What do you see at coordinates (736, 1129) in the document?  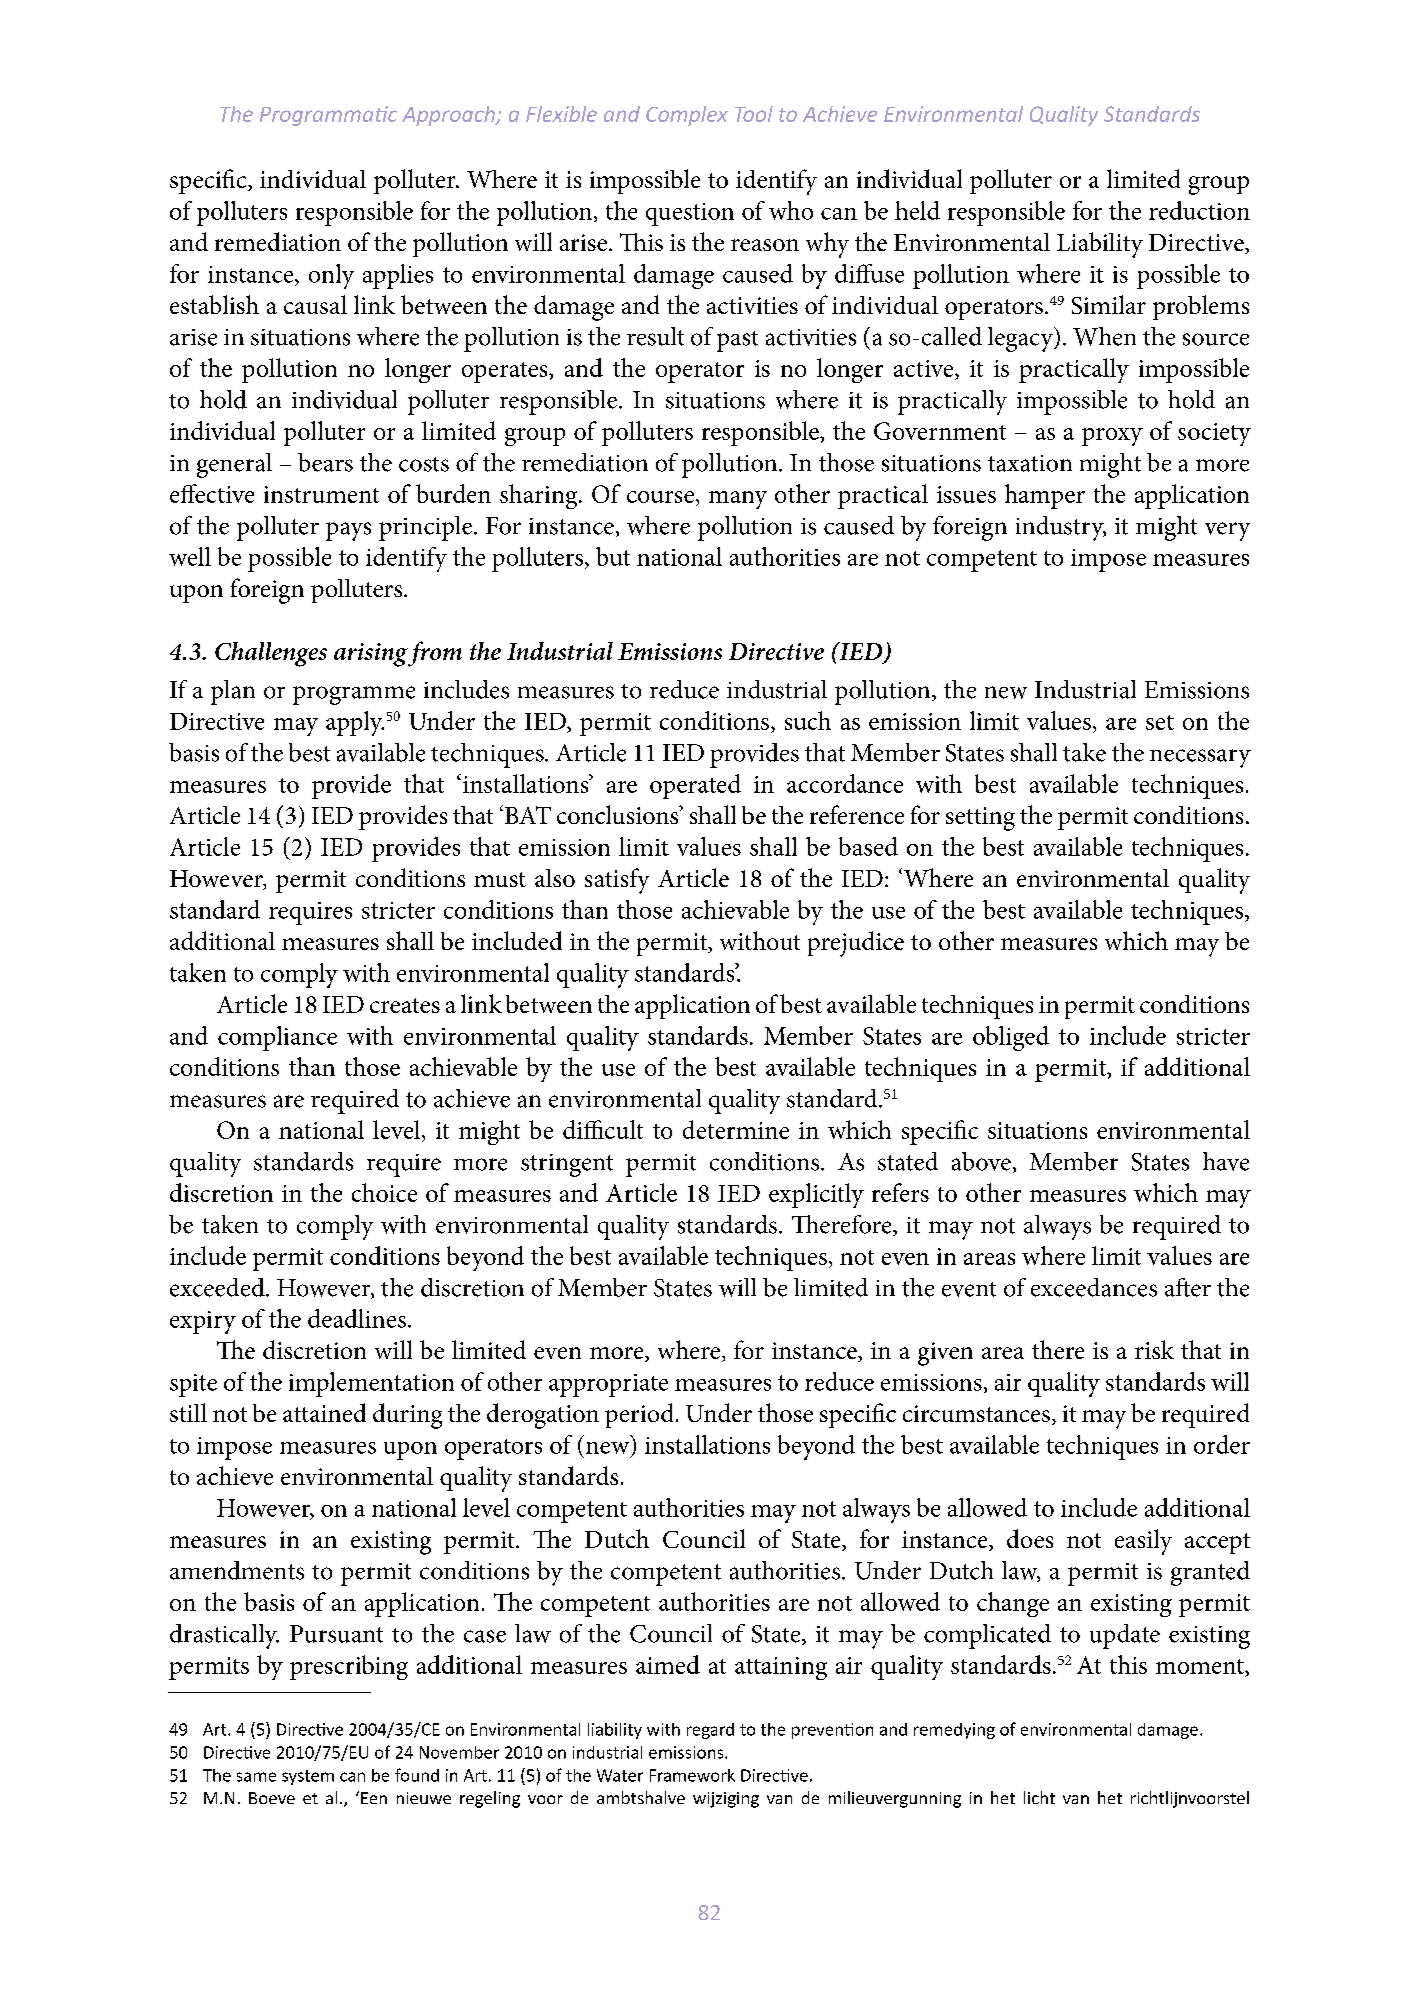 I see `determine` at bounding box center [736, 1129].
